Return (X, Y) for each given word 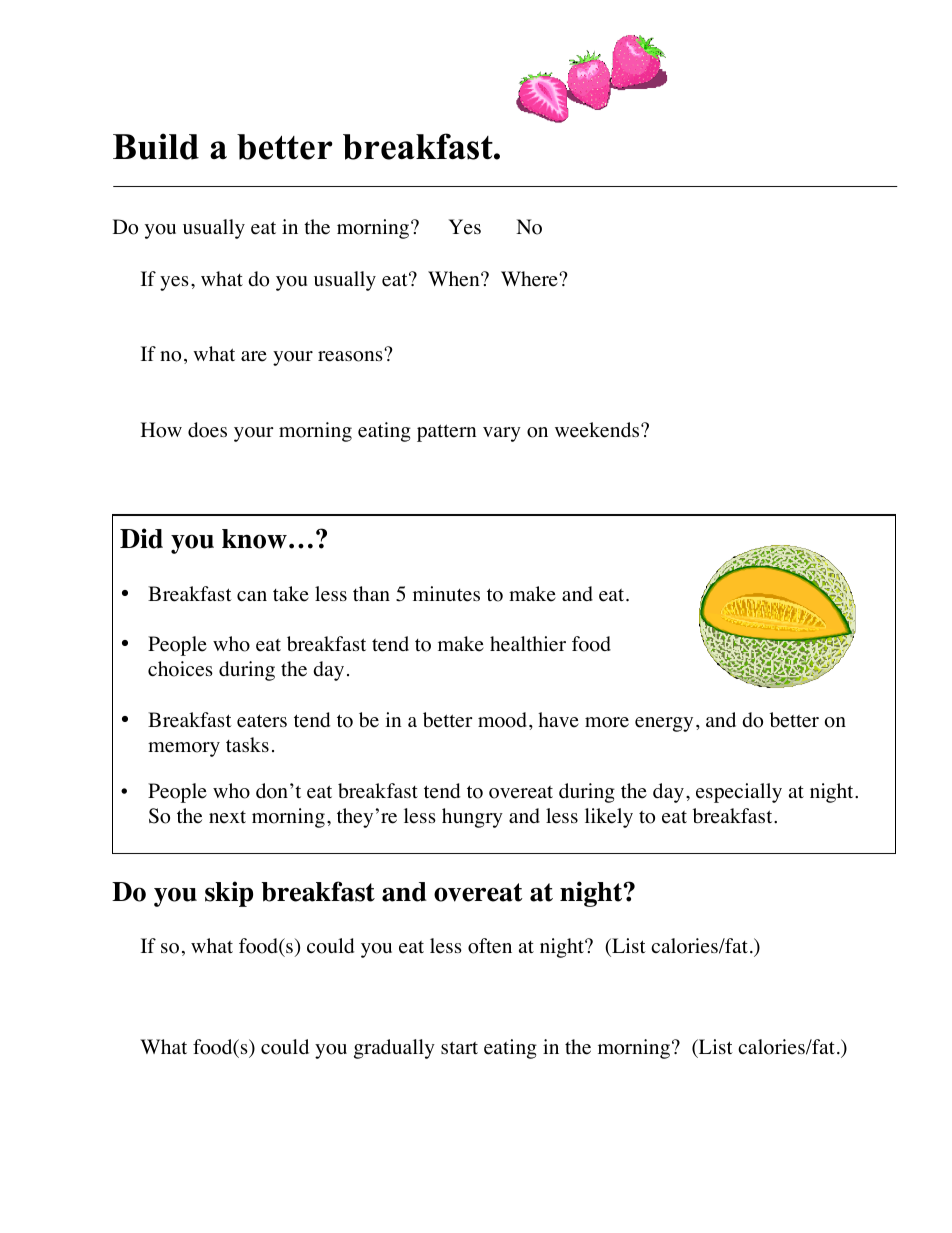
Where (530, 279)
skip (229, 894)
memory (184, 749)
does (207, 430)
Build (156, 146)
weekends (598, 430)
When (455, 279)
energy (664, 724)
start (459, 1047)
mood (502, 720)
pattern (446, 433)
